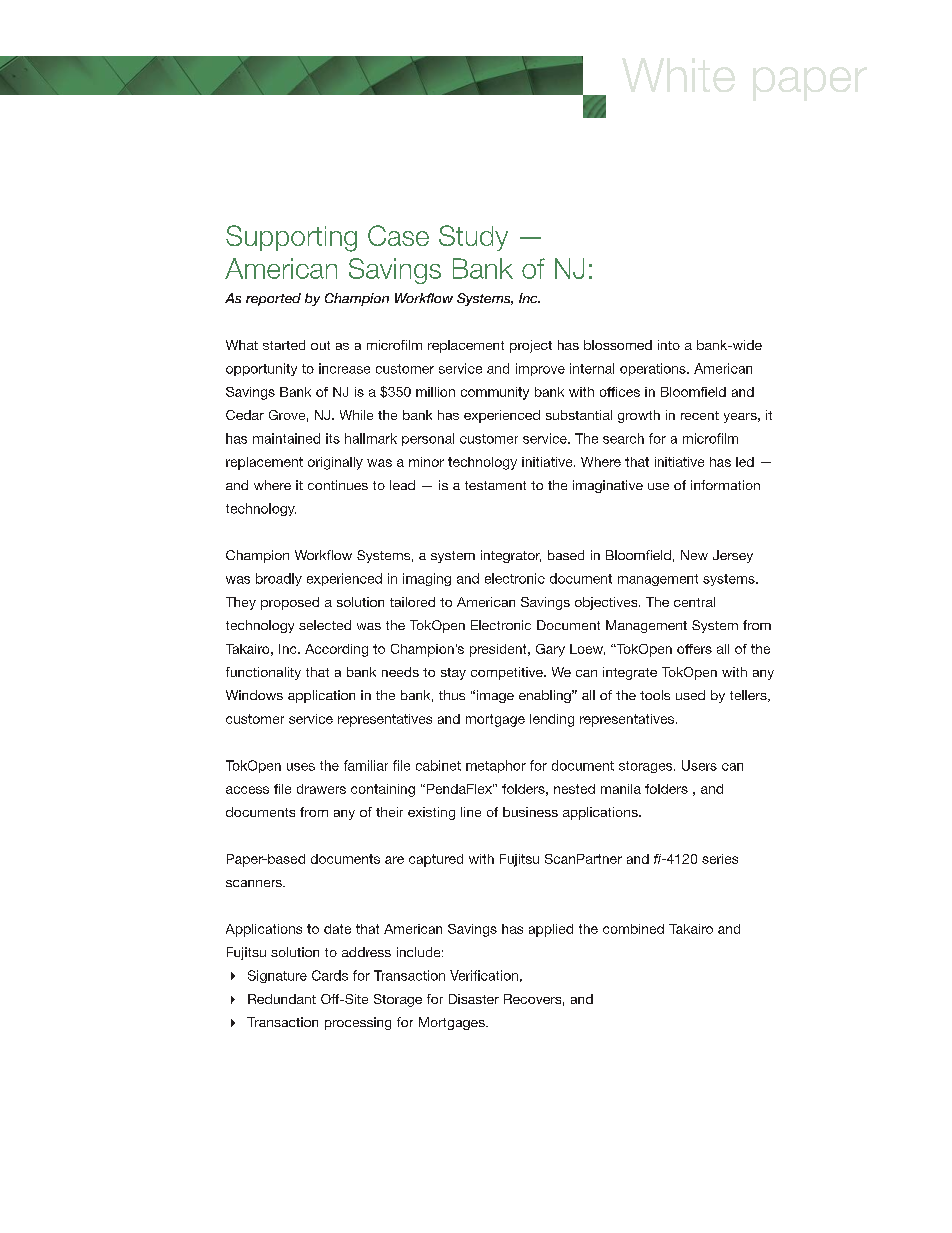  I want to click on offers, so click(694, 649).
